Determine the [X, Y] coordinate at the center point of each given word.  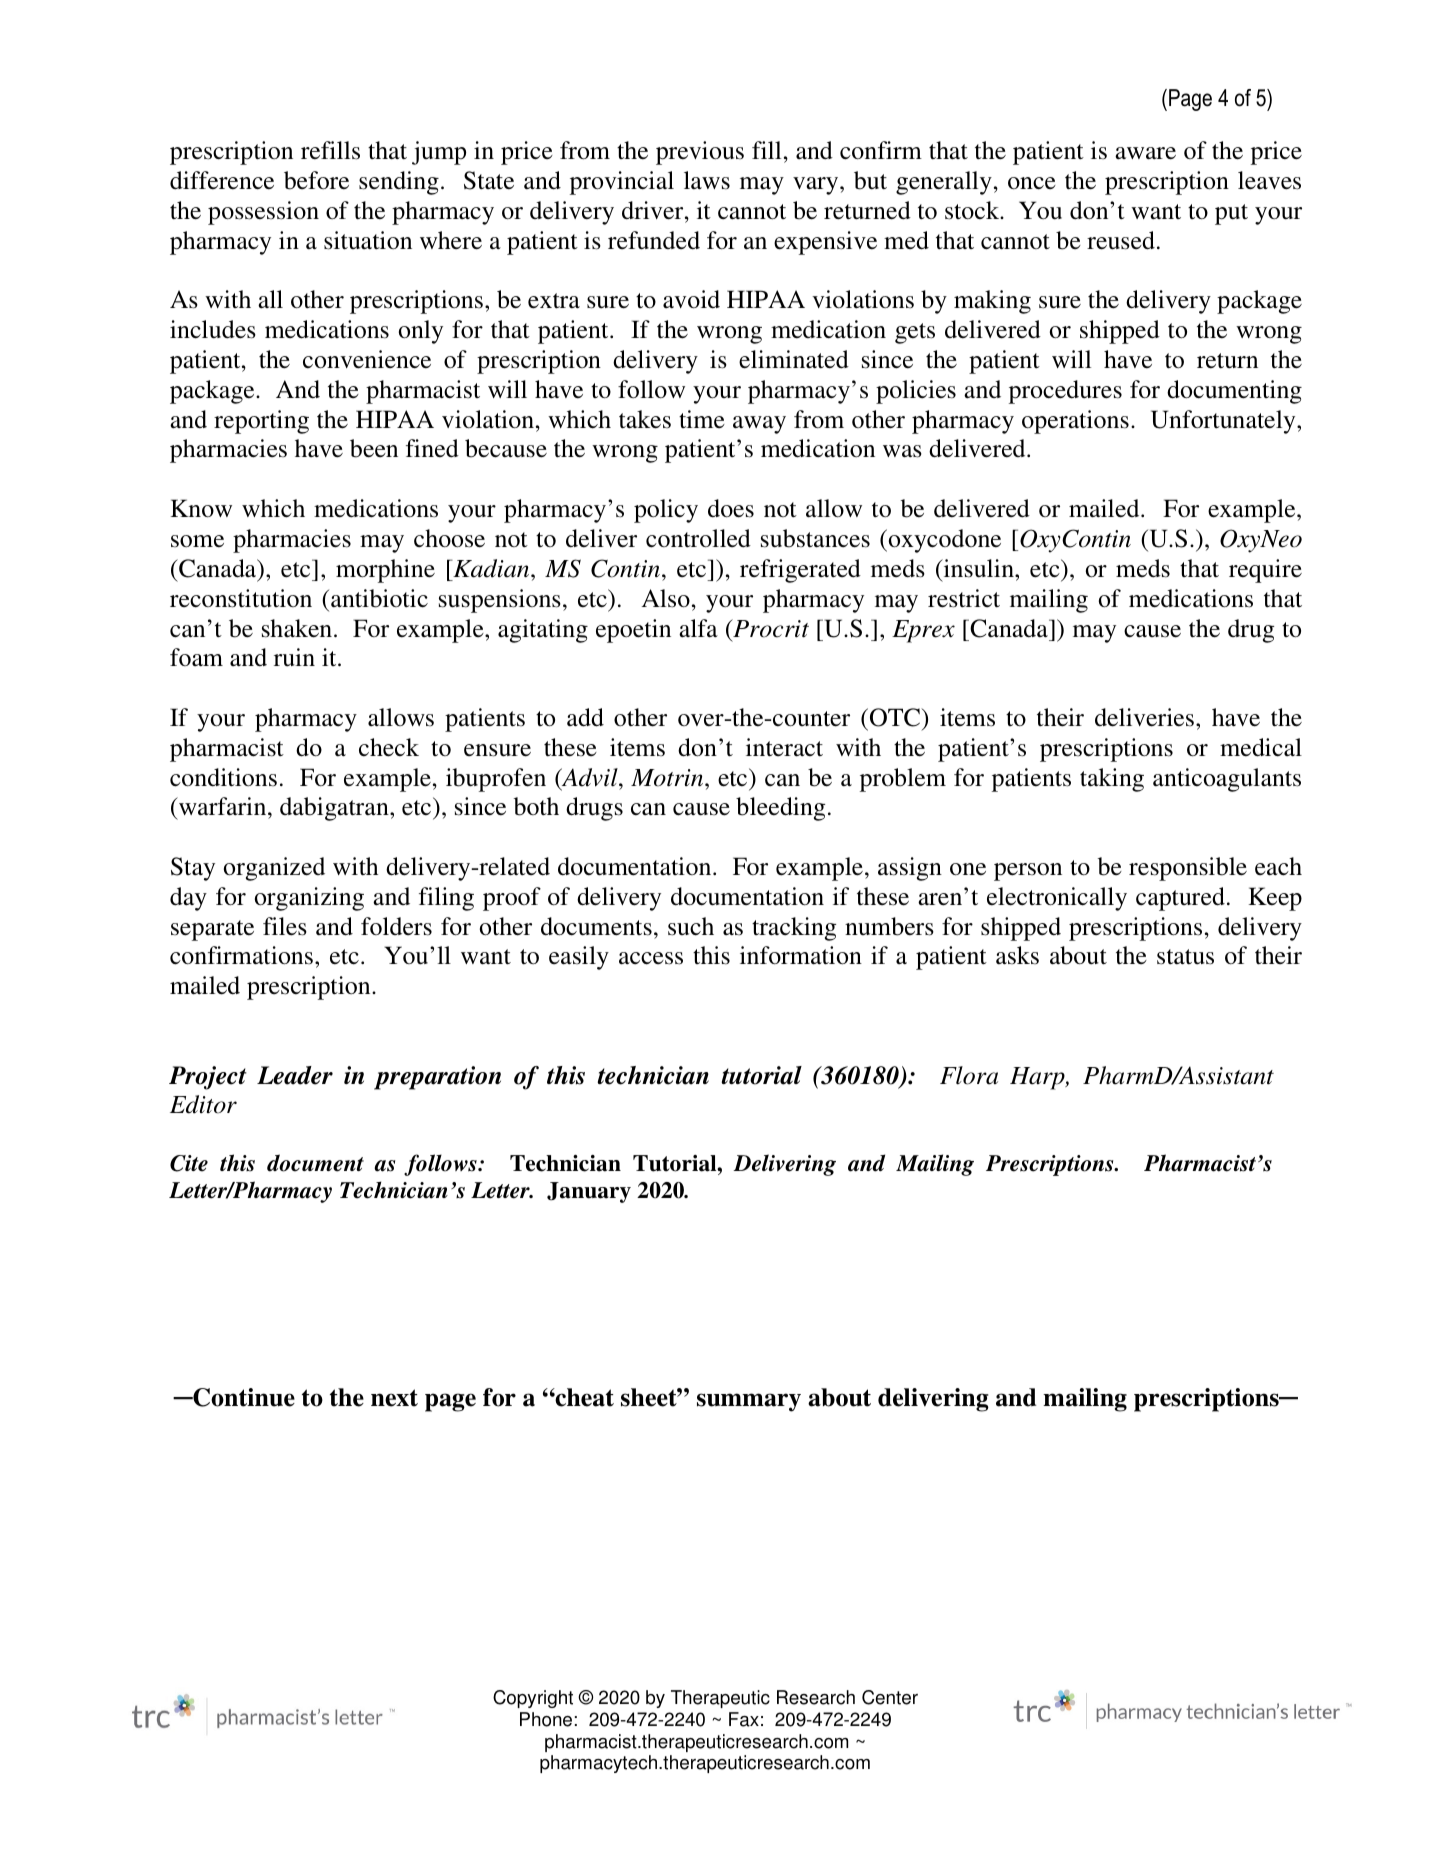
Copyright [533, 1699]
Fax [744, 1719]
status [1185, 957]
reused [1121, 240]
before [316, 180]
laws [707, 180]
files [285, 926]
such [691, 926]
